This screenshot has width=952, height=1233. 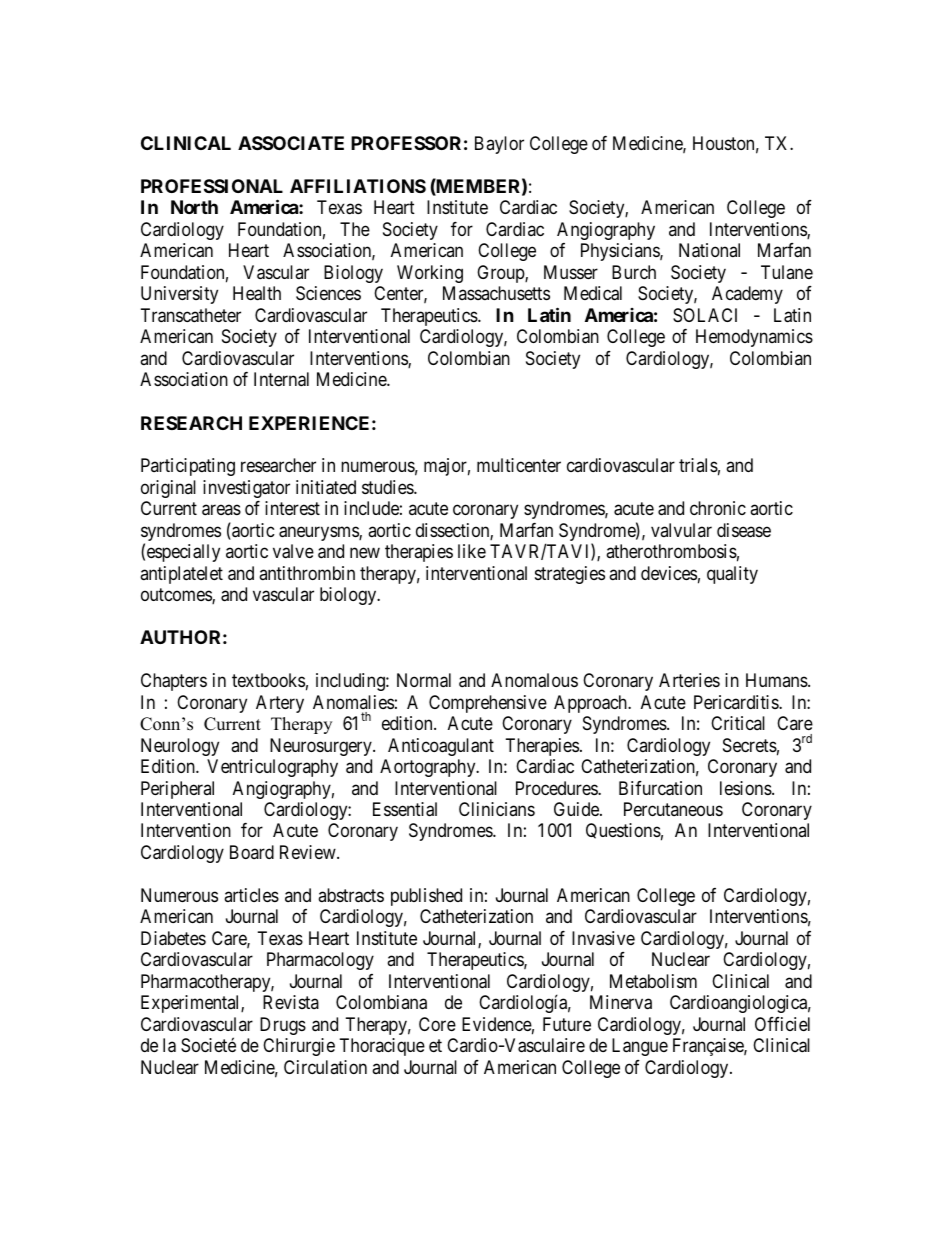 What do you see at coordinates (212, 186) in the screenshot?
I see `PROFESSIONAL` at bounding box center [212, 186].
